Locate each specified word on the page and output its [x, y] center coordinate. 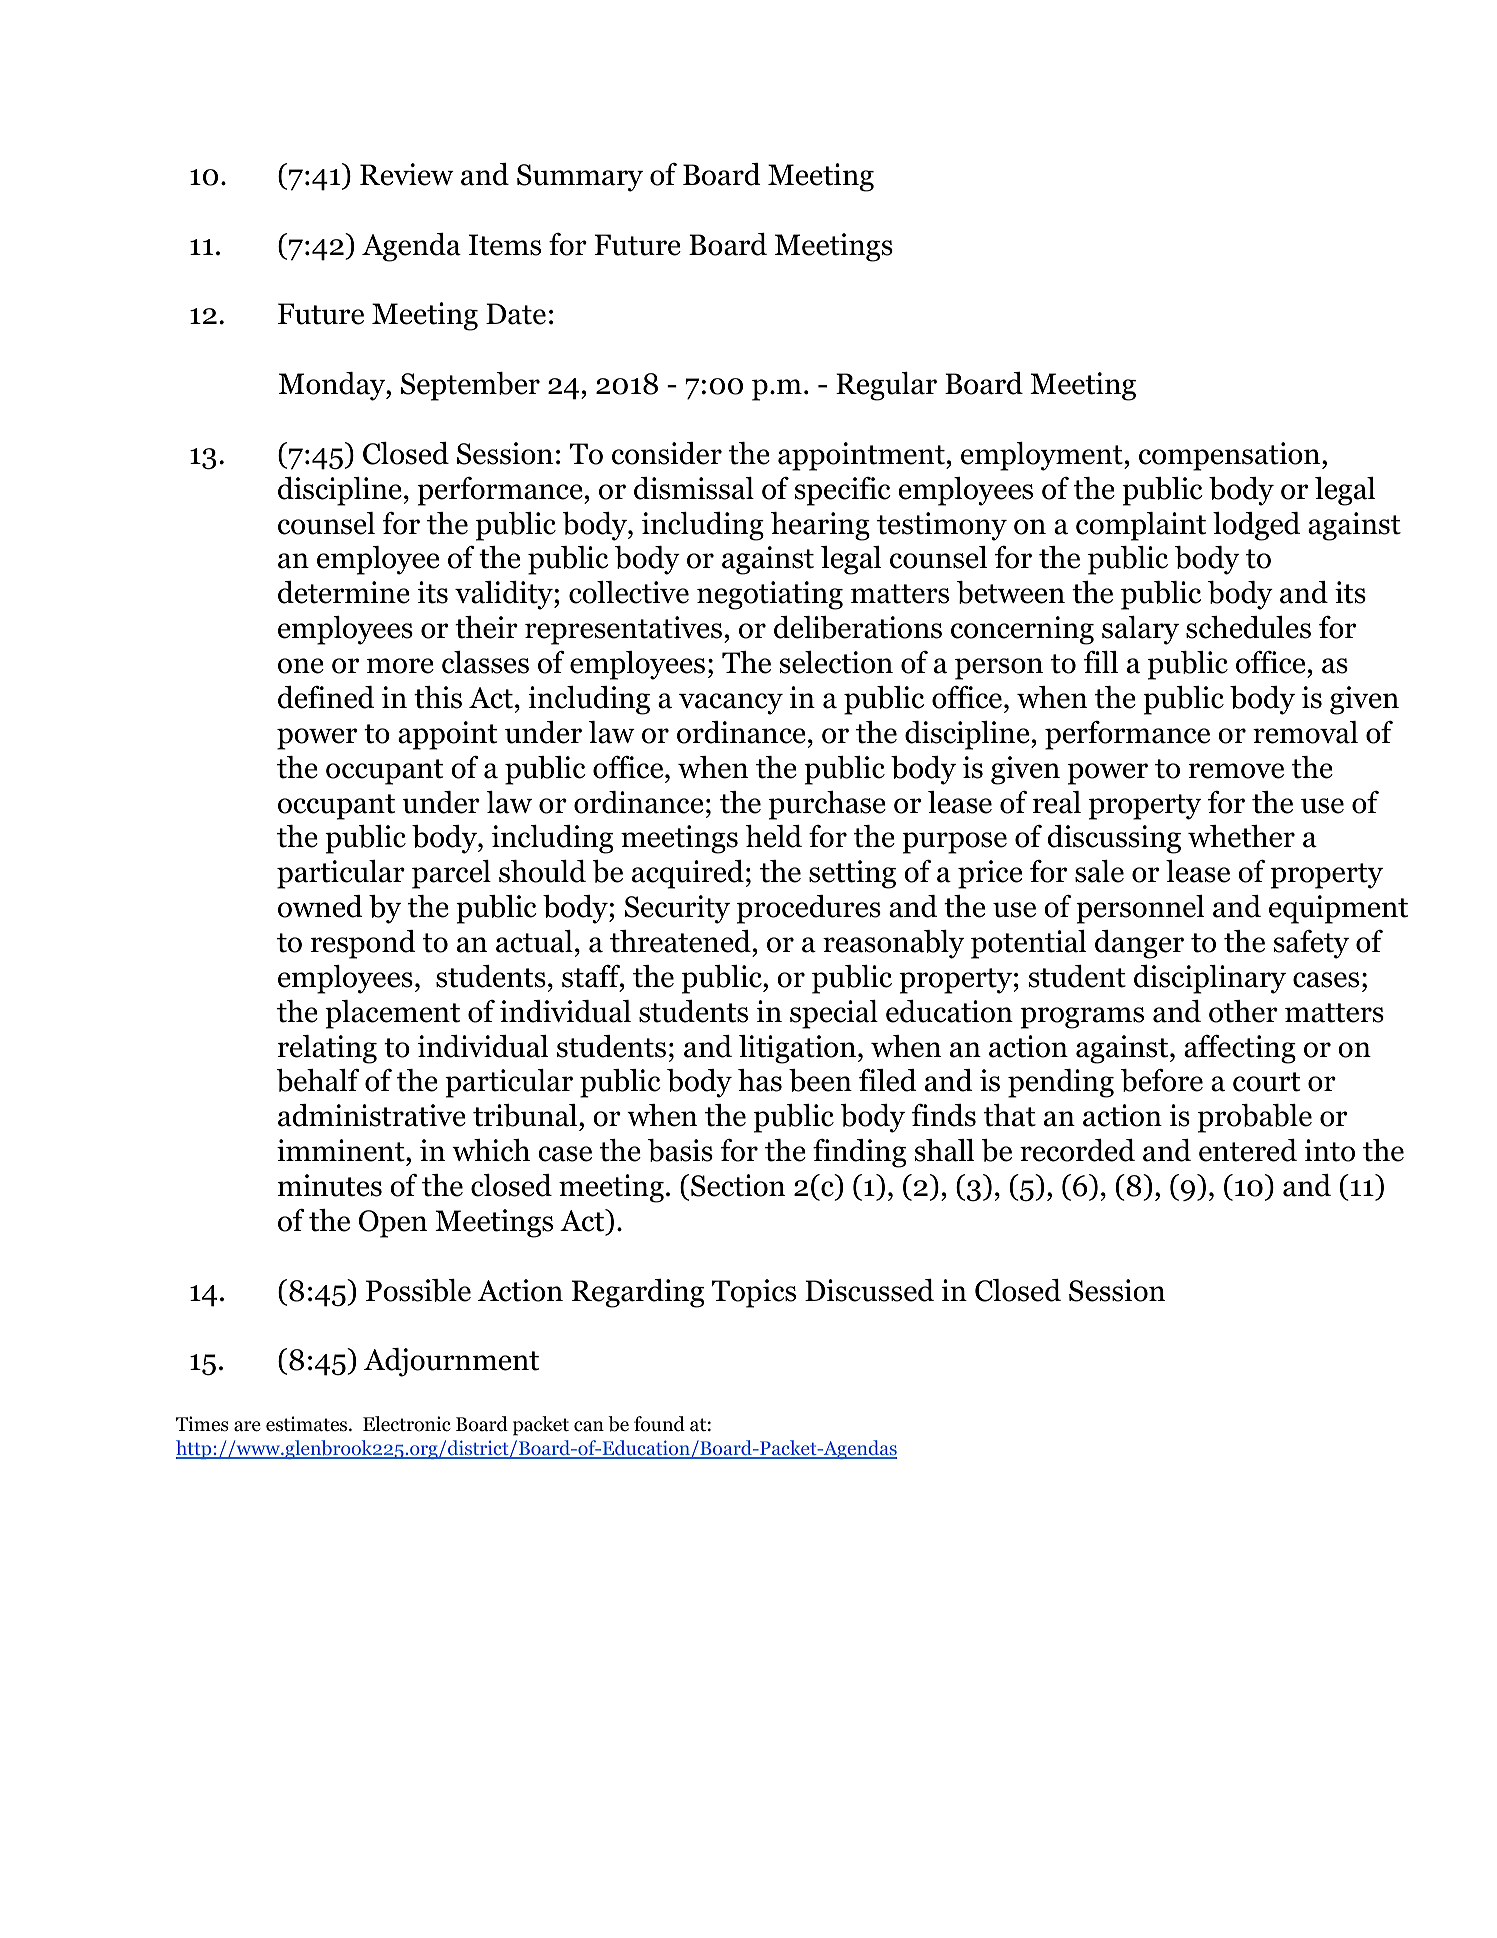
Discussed [869, 1290]
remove [1236, 771]
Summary [580, 178]
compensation [1231, 456]
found [659, 1424]
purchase [827, 805]
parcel [451, 874]
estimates [308, 1424]
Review [407, 174]
